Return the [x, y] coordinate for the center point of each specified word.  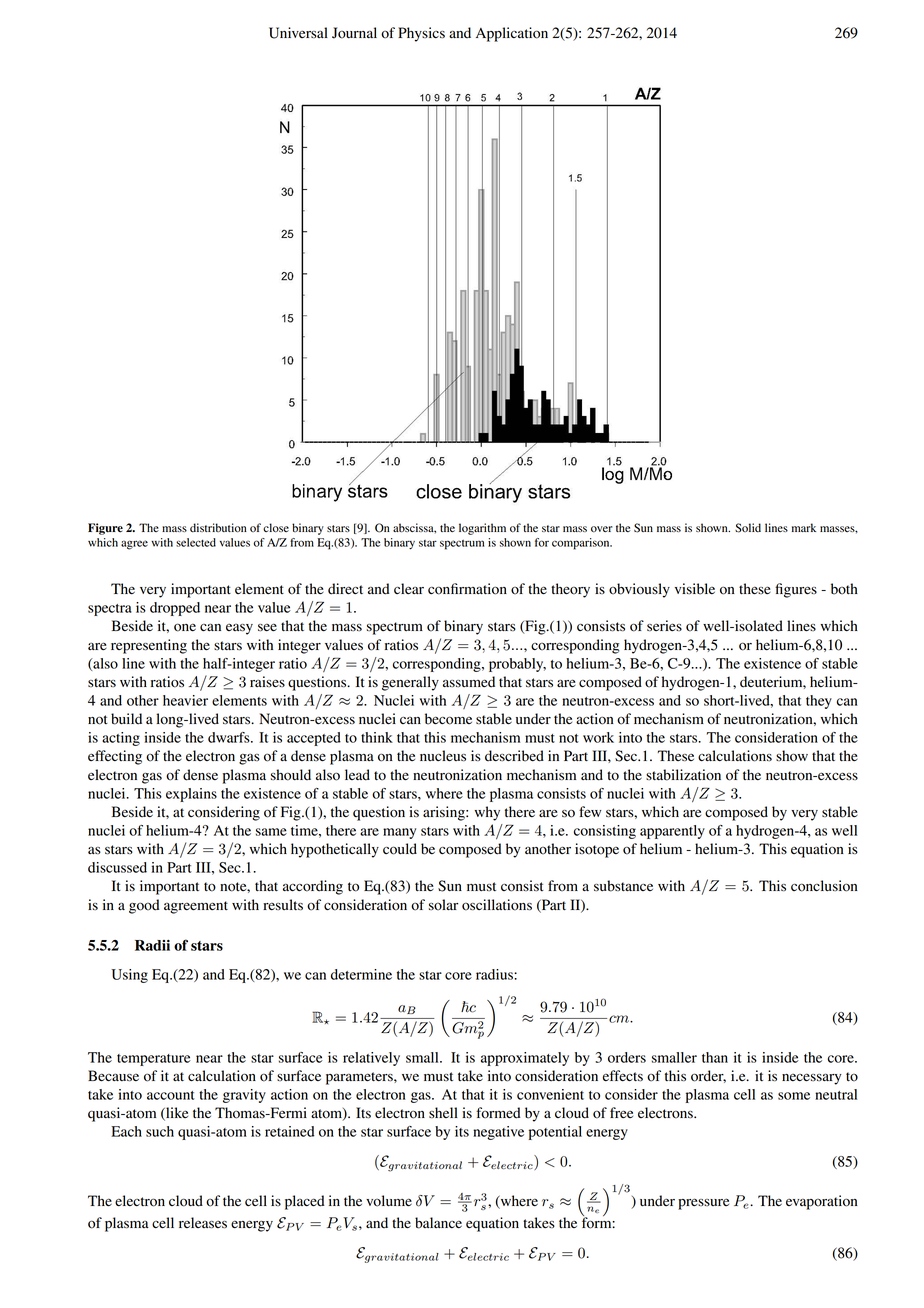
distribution [218, 528]
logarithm [482, 529]
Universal [298, 33]
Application [512, 34]
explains [191, 795]
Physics [421, 34]
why [487, 813]
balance [438, 1223]
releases [203, 1223]
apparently [672, 832]
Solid [748, 528]
